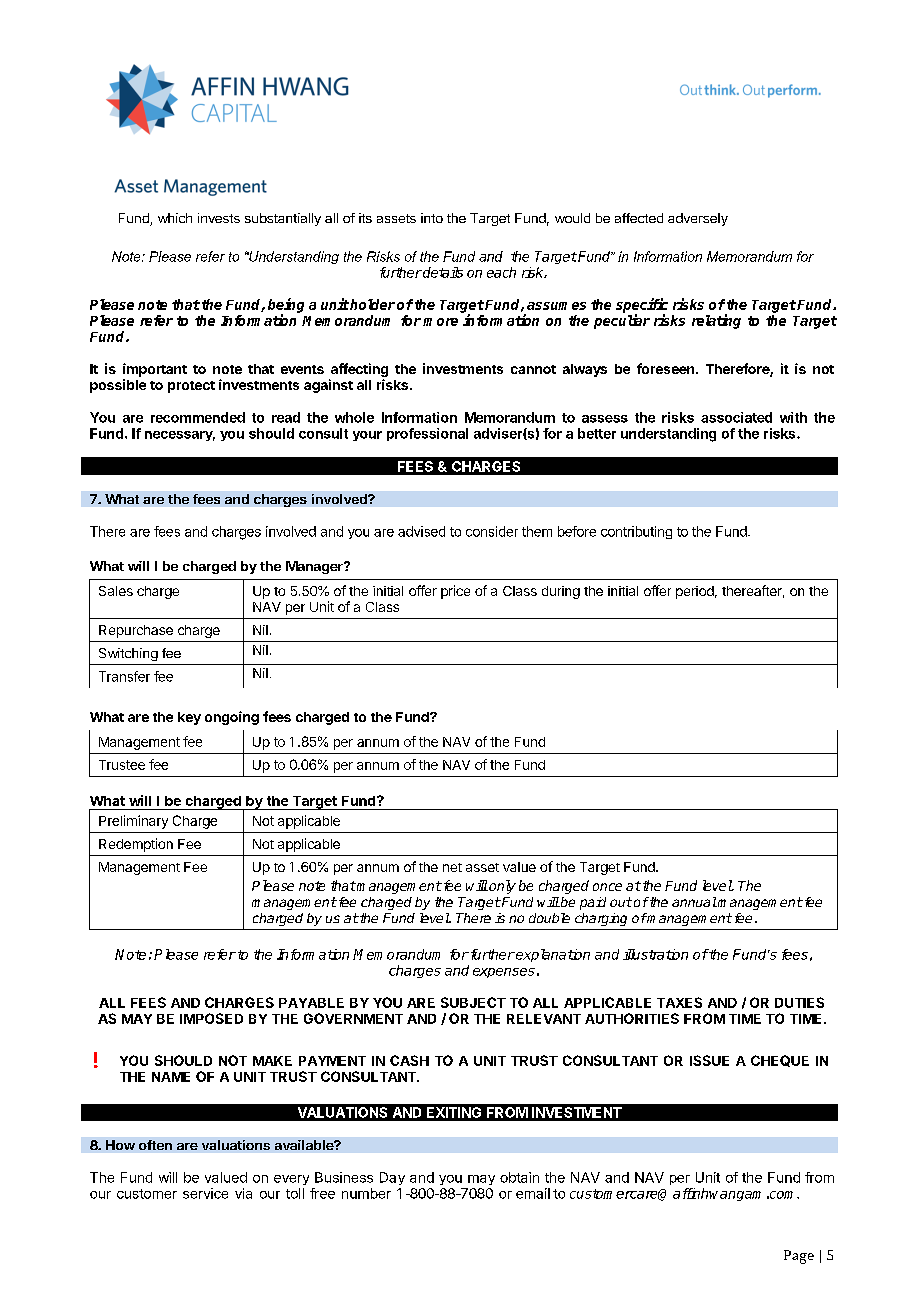  Describe the element at coordinates (205, 1193) in the image. I see `service` at that location.
